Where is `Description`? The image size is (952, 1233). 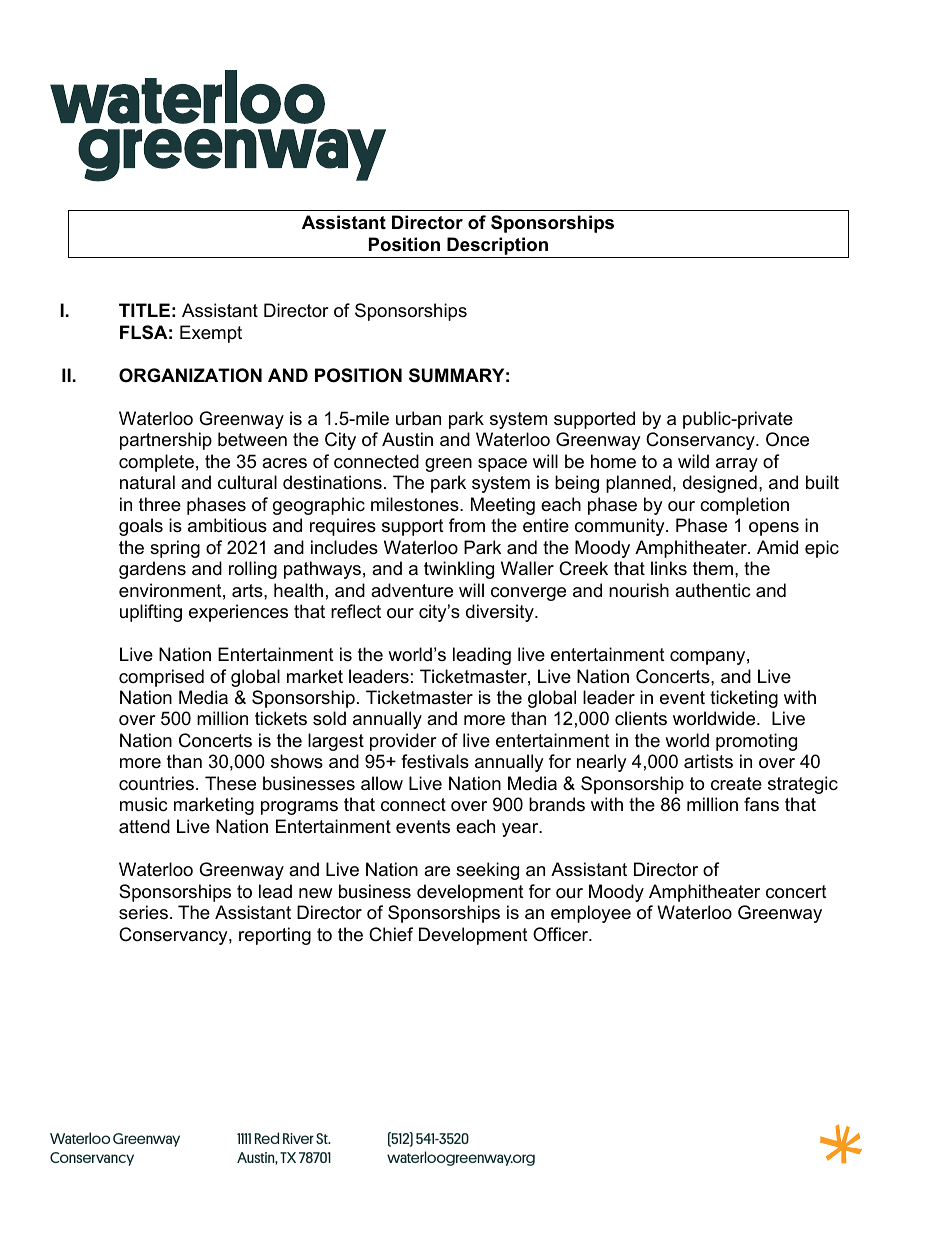 Description is located at coordinates (497, 246).
